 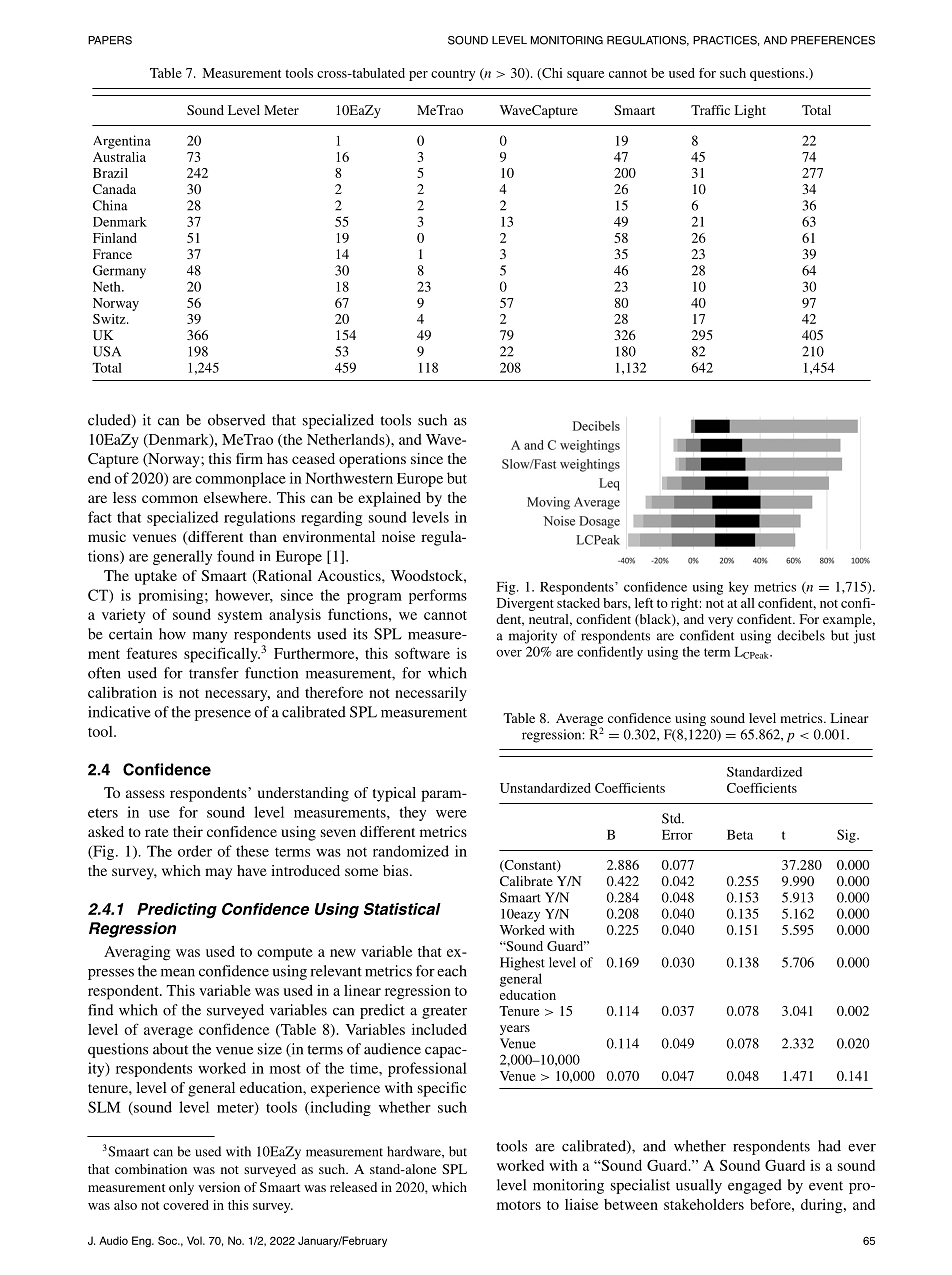 What do you see at coordinates (739, 588) in the page?
I see `key` at bounding box center [739, 588].
